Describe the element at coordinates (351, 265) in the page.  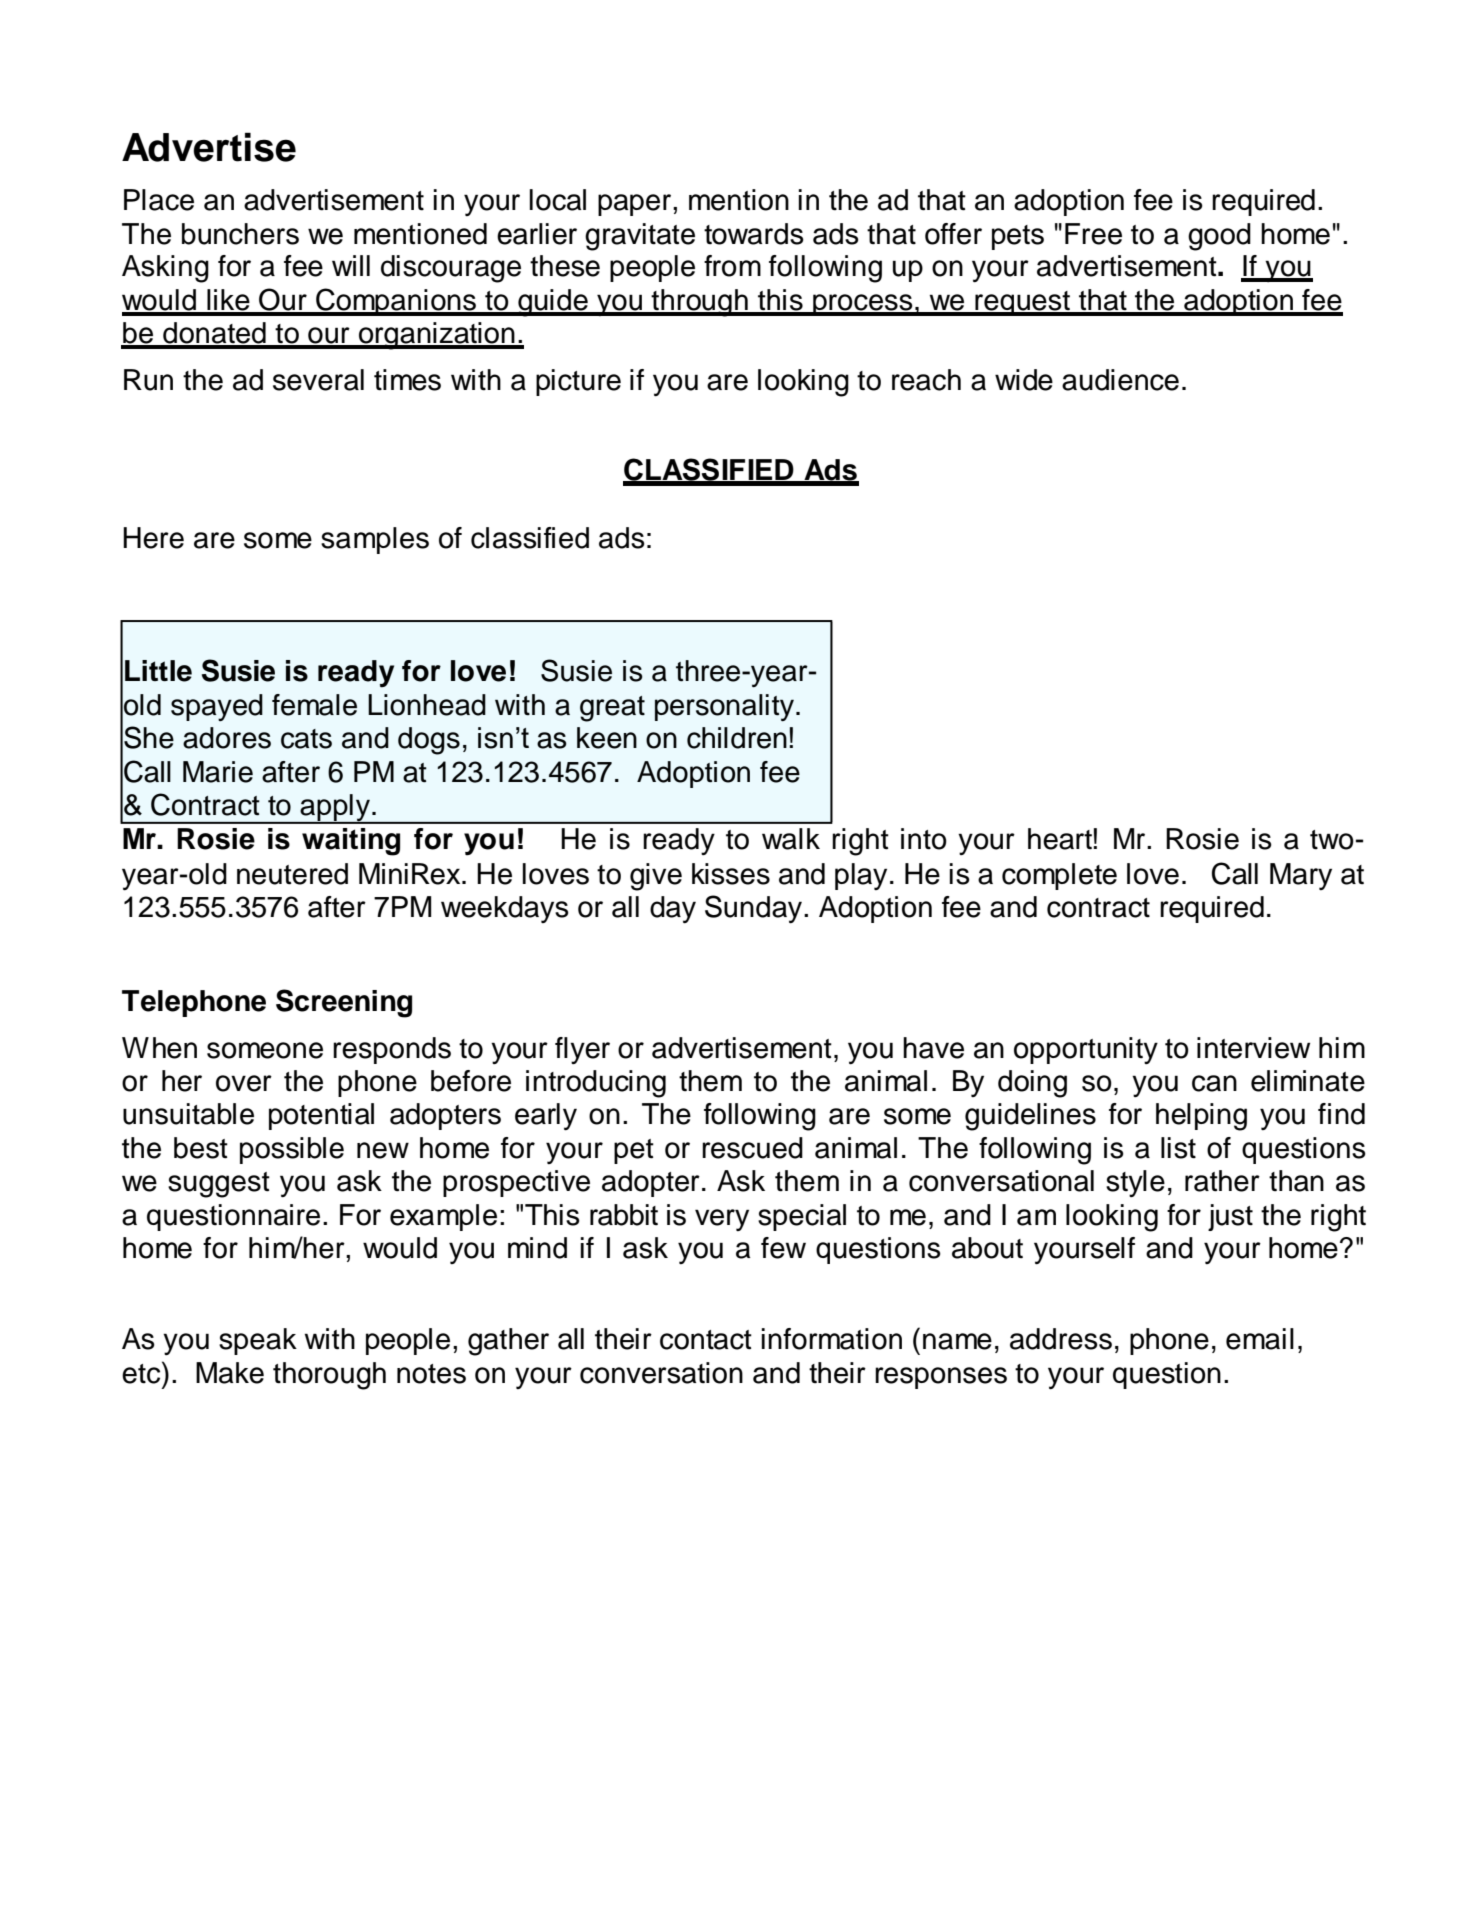
I see `will` at that location.
